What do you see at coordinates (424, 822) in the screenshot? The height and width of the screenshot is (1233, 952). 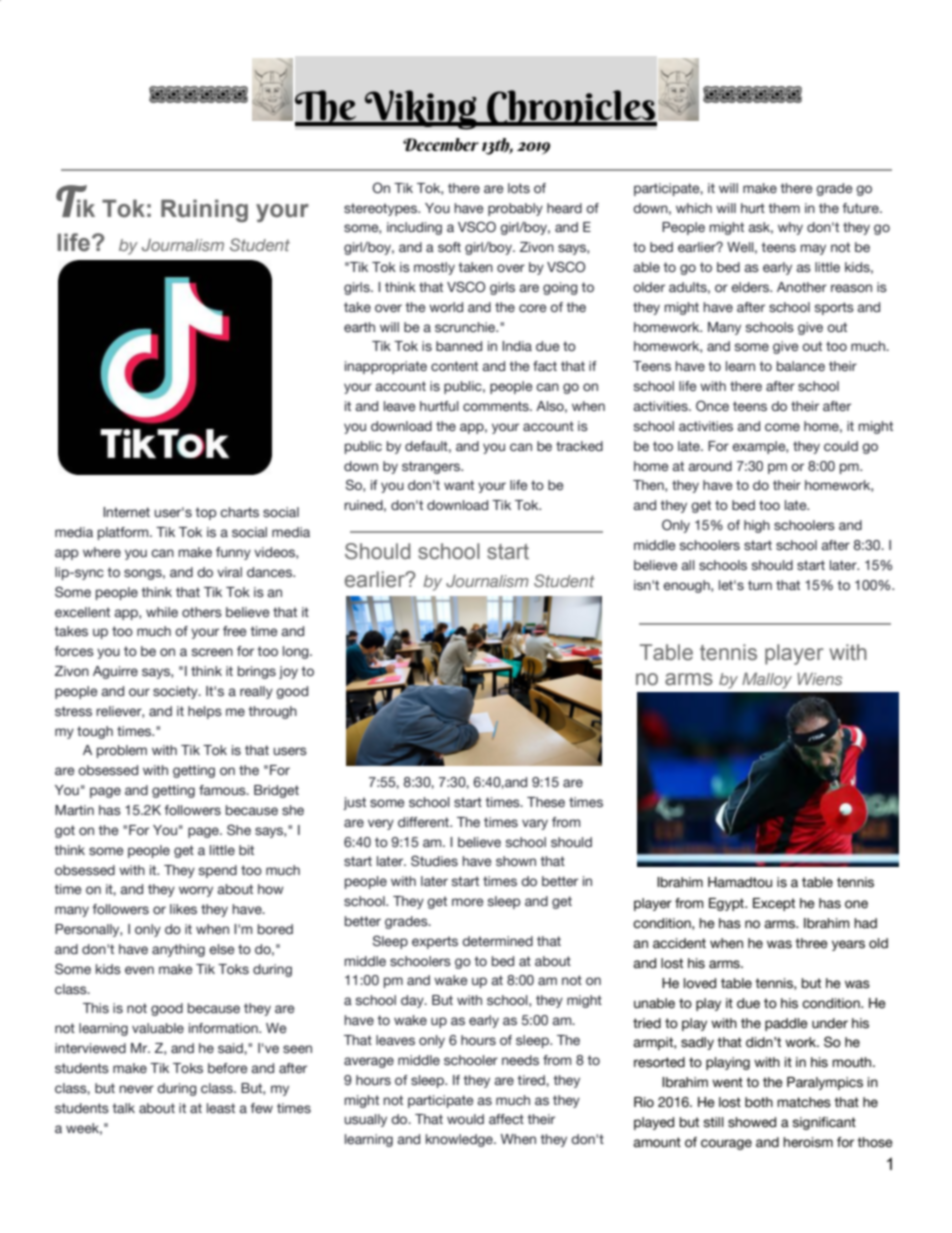 I see `different` at bounding box center [424, 822].
